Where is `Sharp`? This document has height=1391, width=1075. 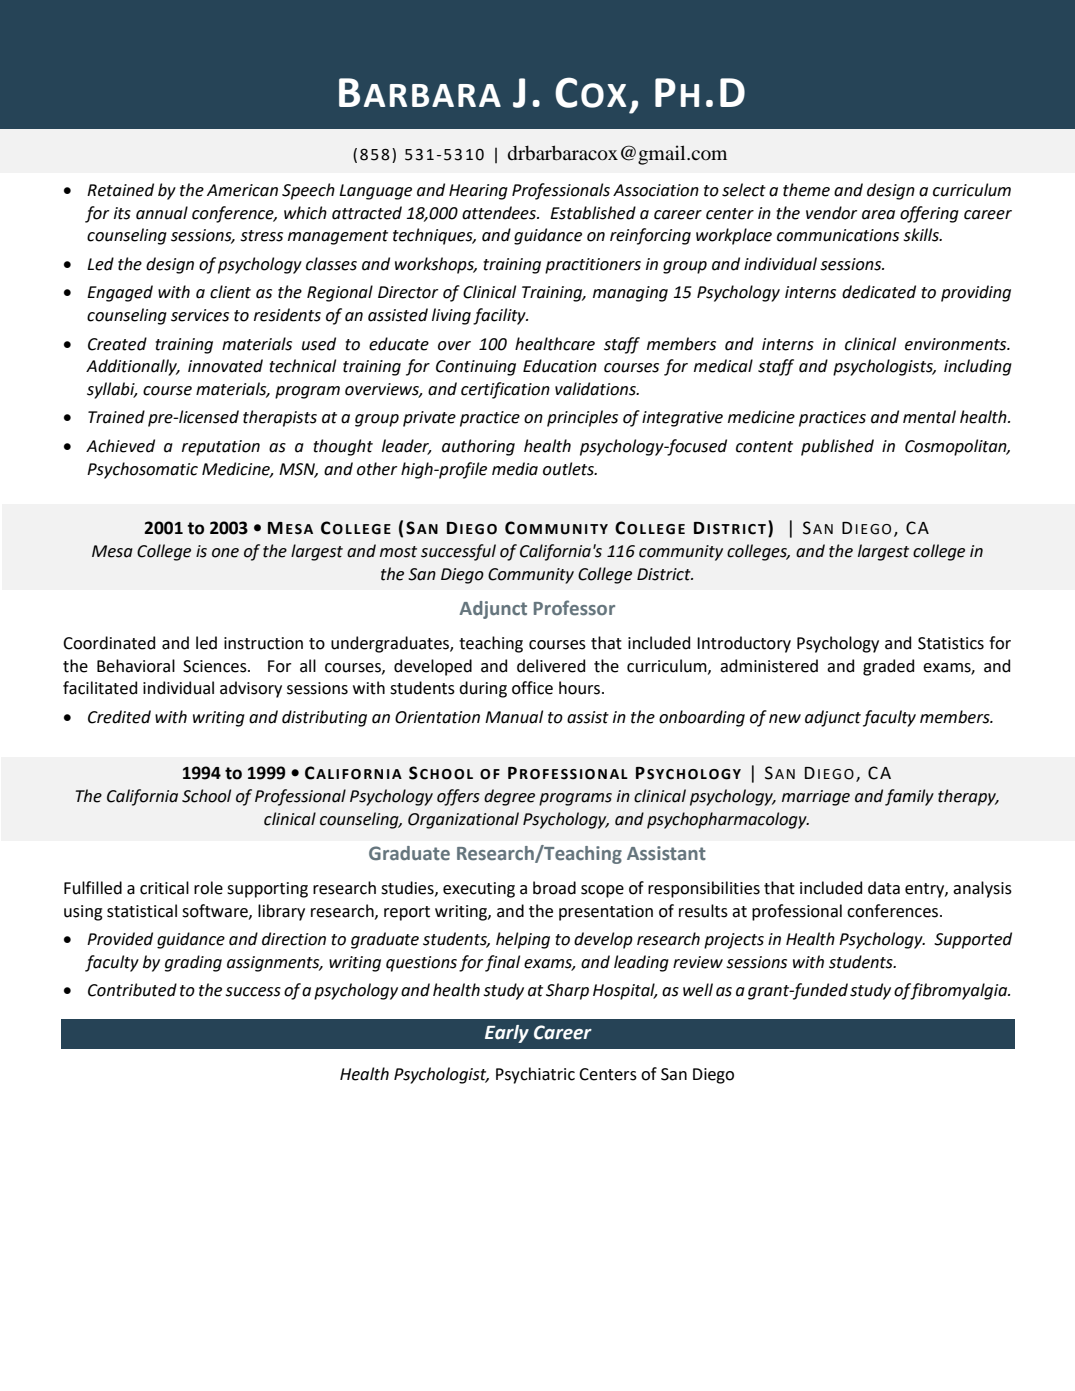
Sharp is located at coordinates (567, 991).
